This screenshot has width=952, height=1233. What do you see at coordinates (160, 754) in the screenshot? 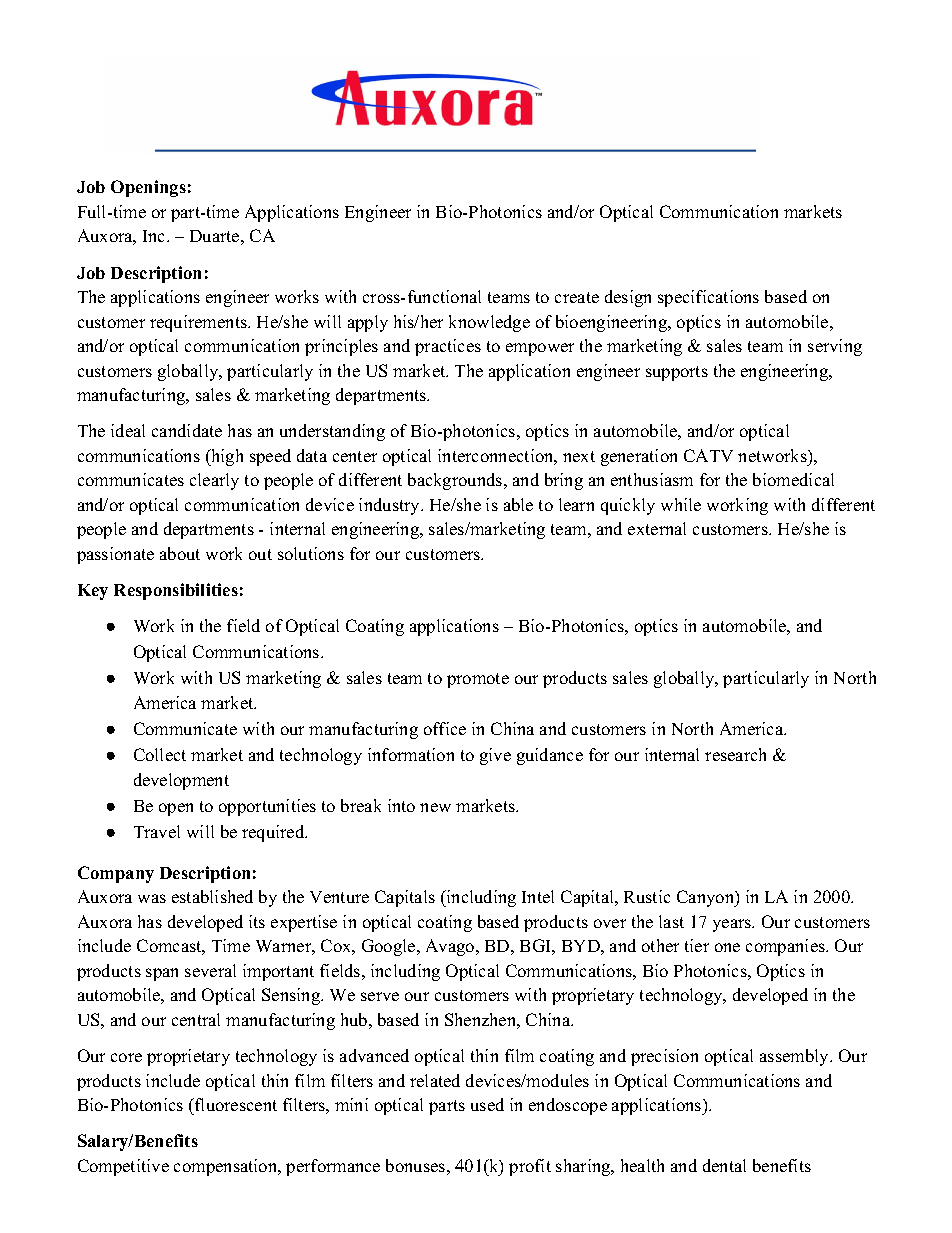
I see `Collect` at bounding box center [160, 754].
